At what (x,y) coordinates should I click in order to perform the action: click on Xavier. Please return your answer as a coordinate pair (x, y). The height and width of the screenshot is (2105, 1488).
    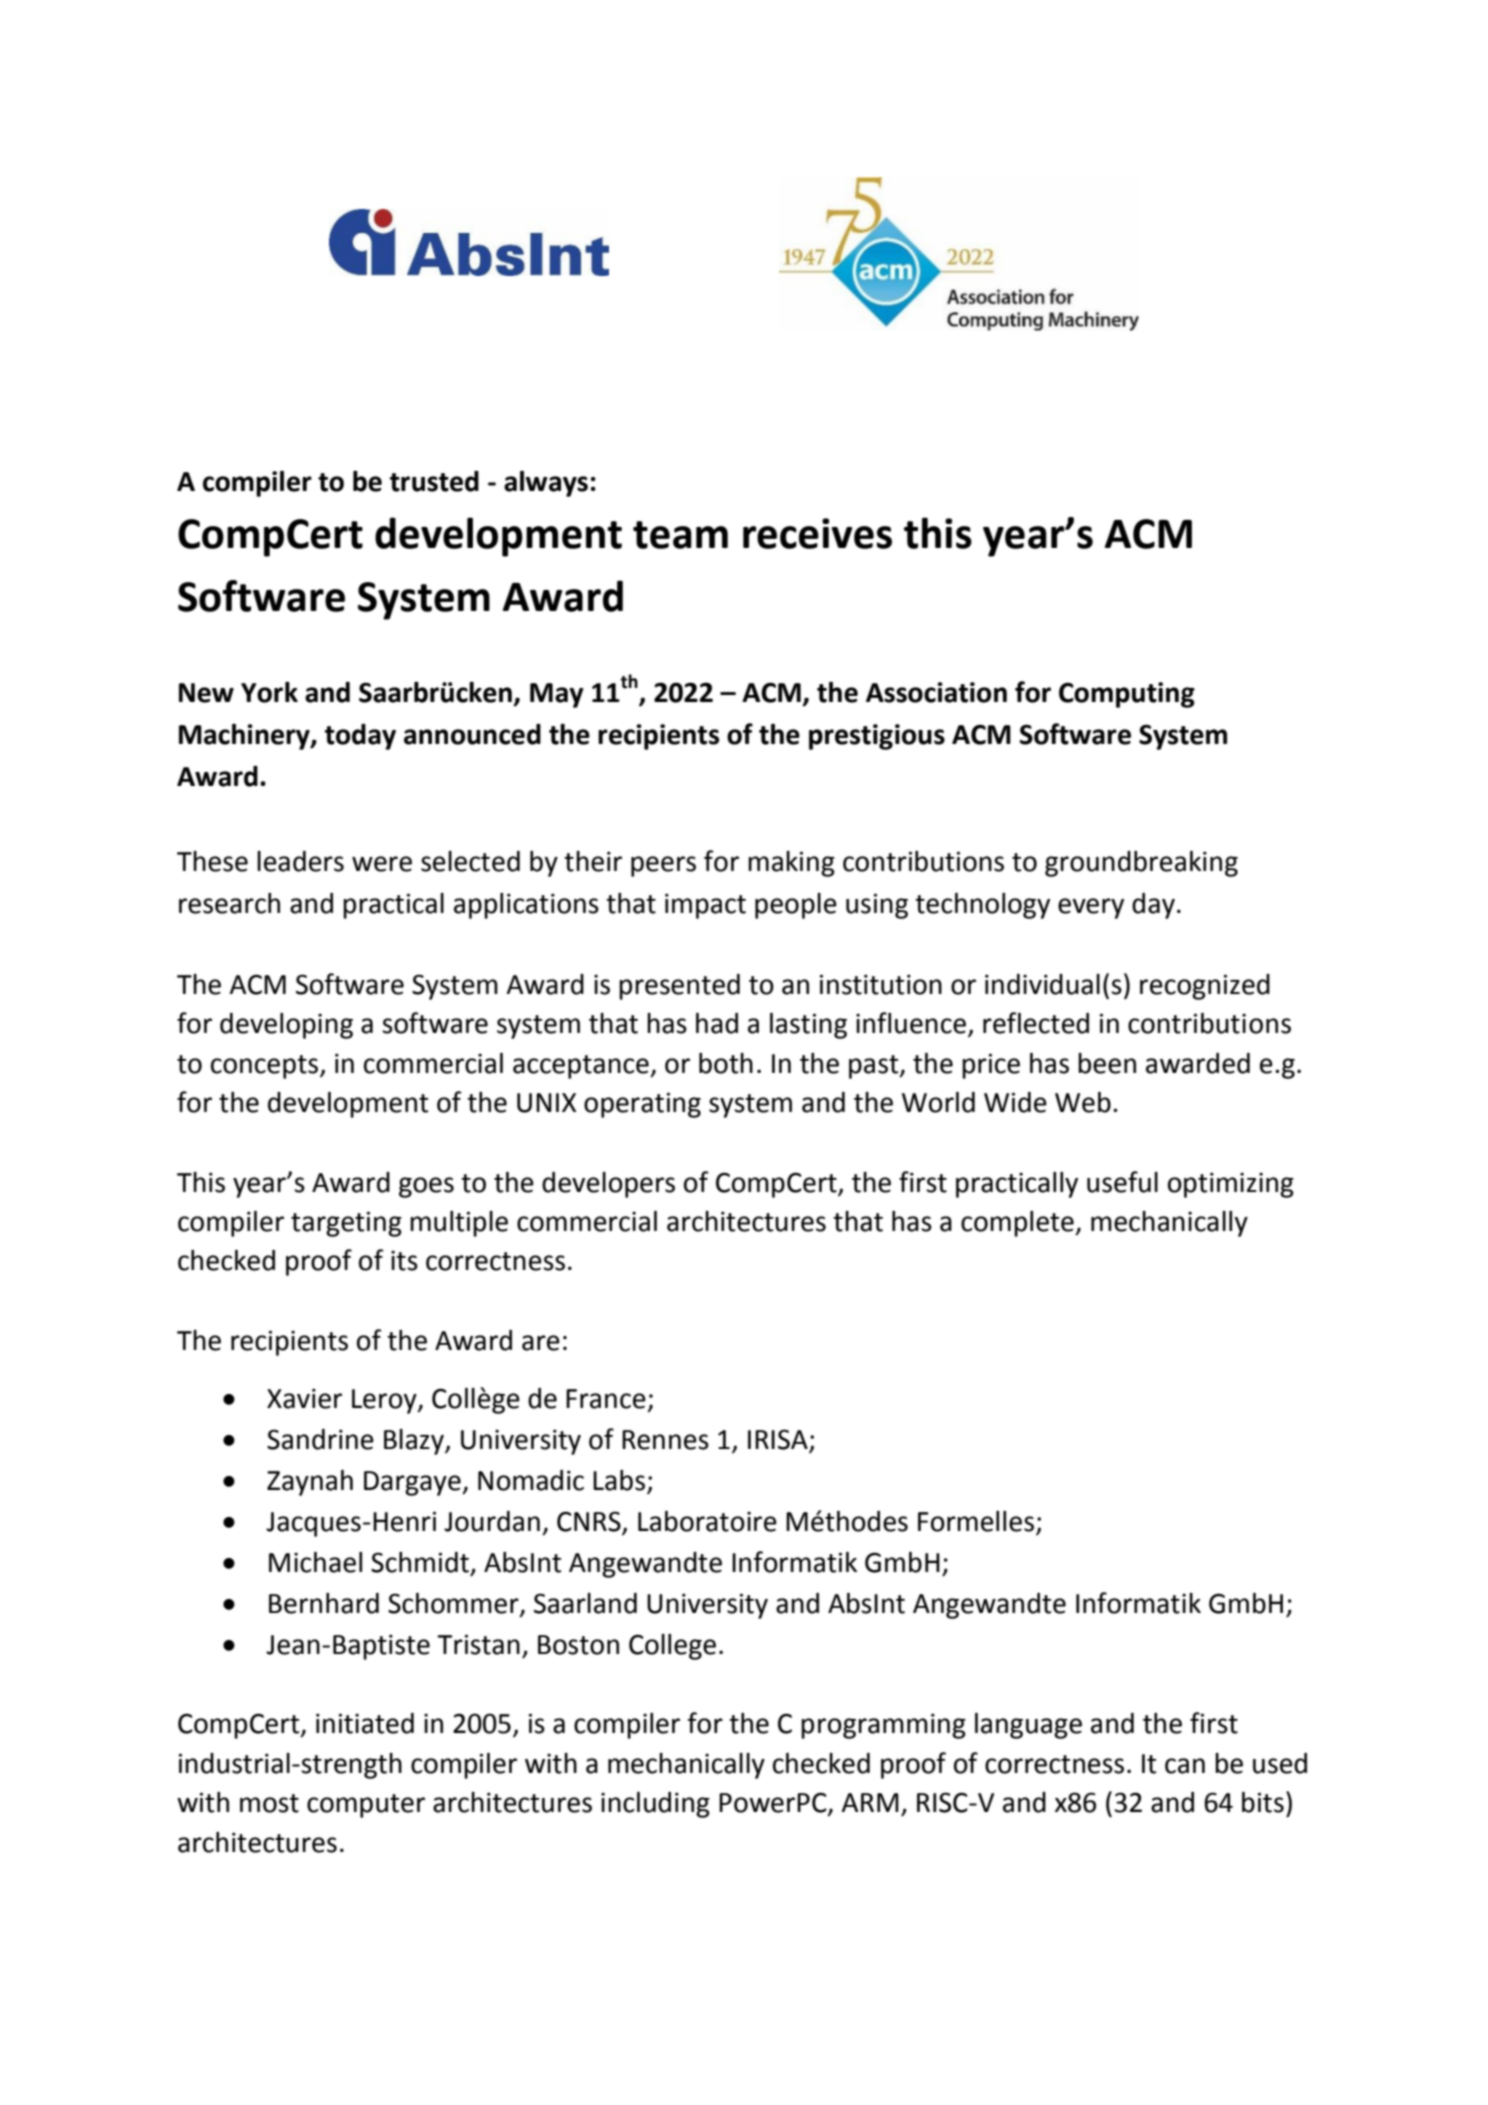
    Looking at the image, I should click on (304, 1398).
